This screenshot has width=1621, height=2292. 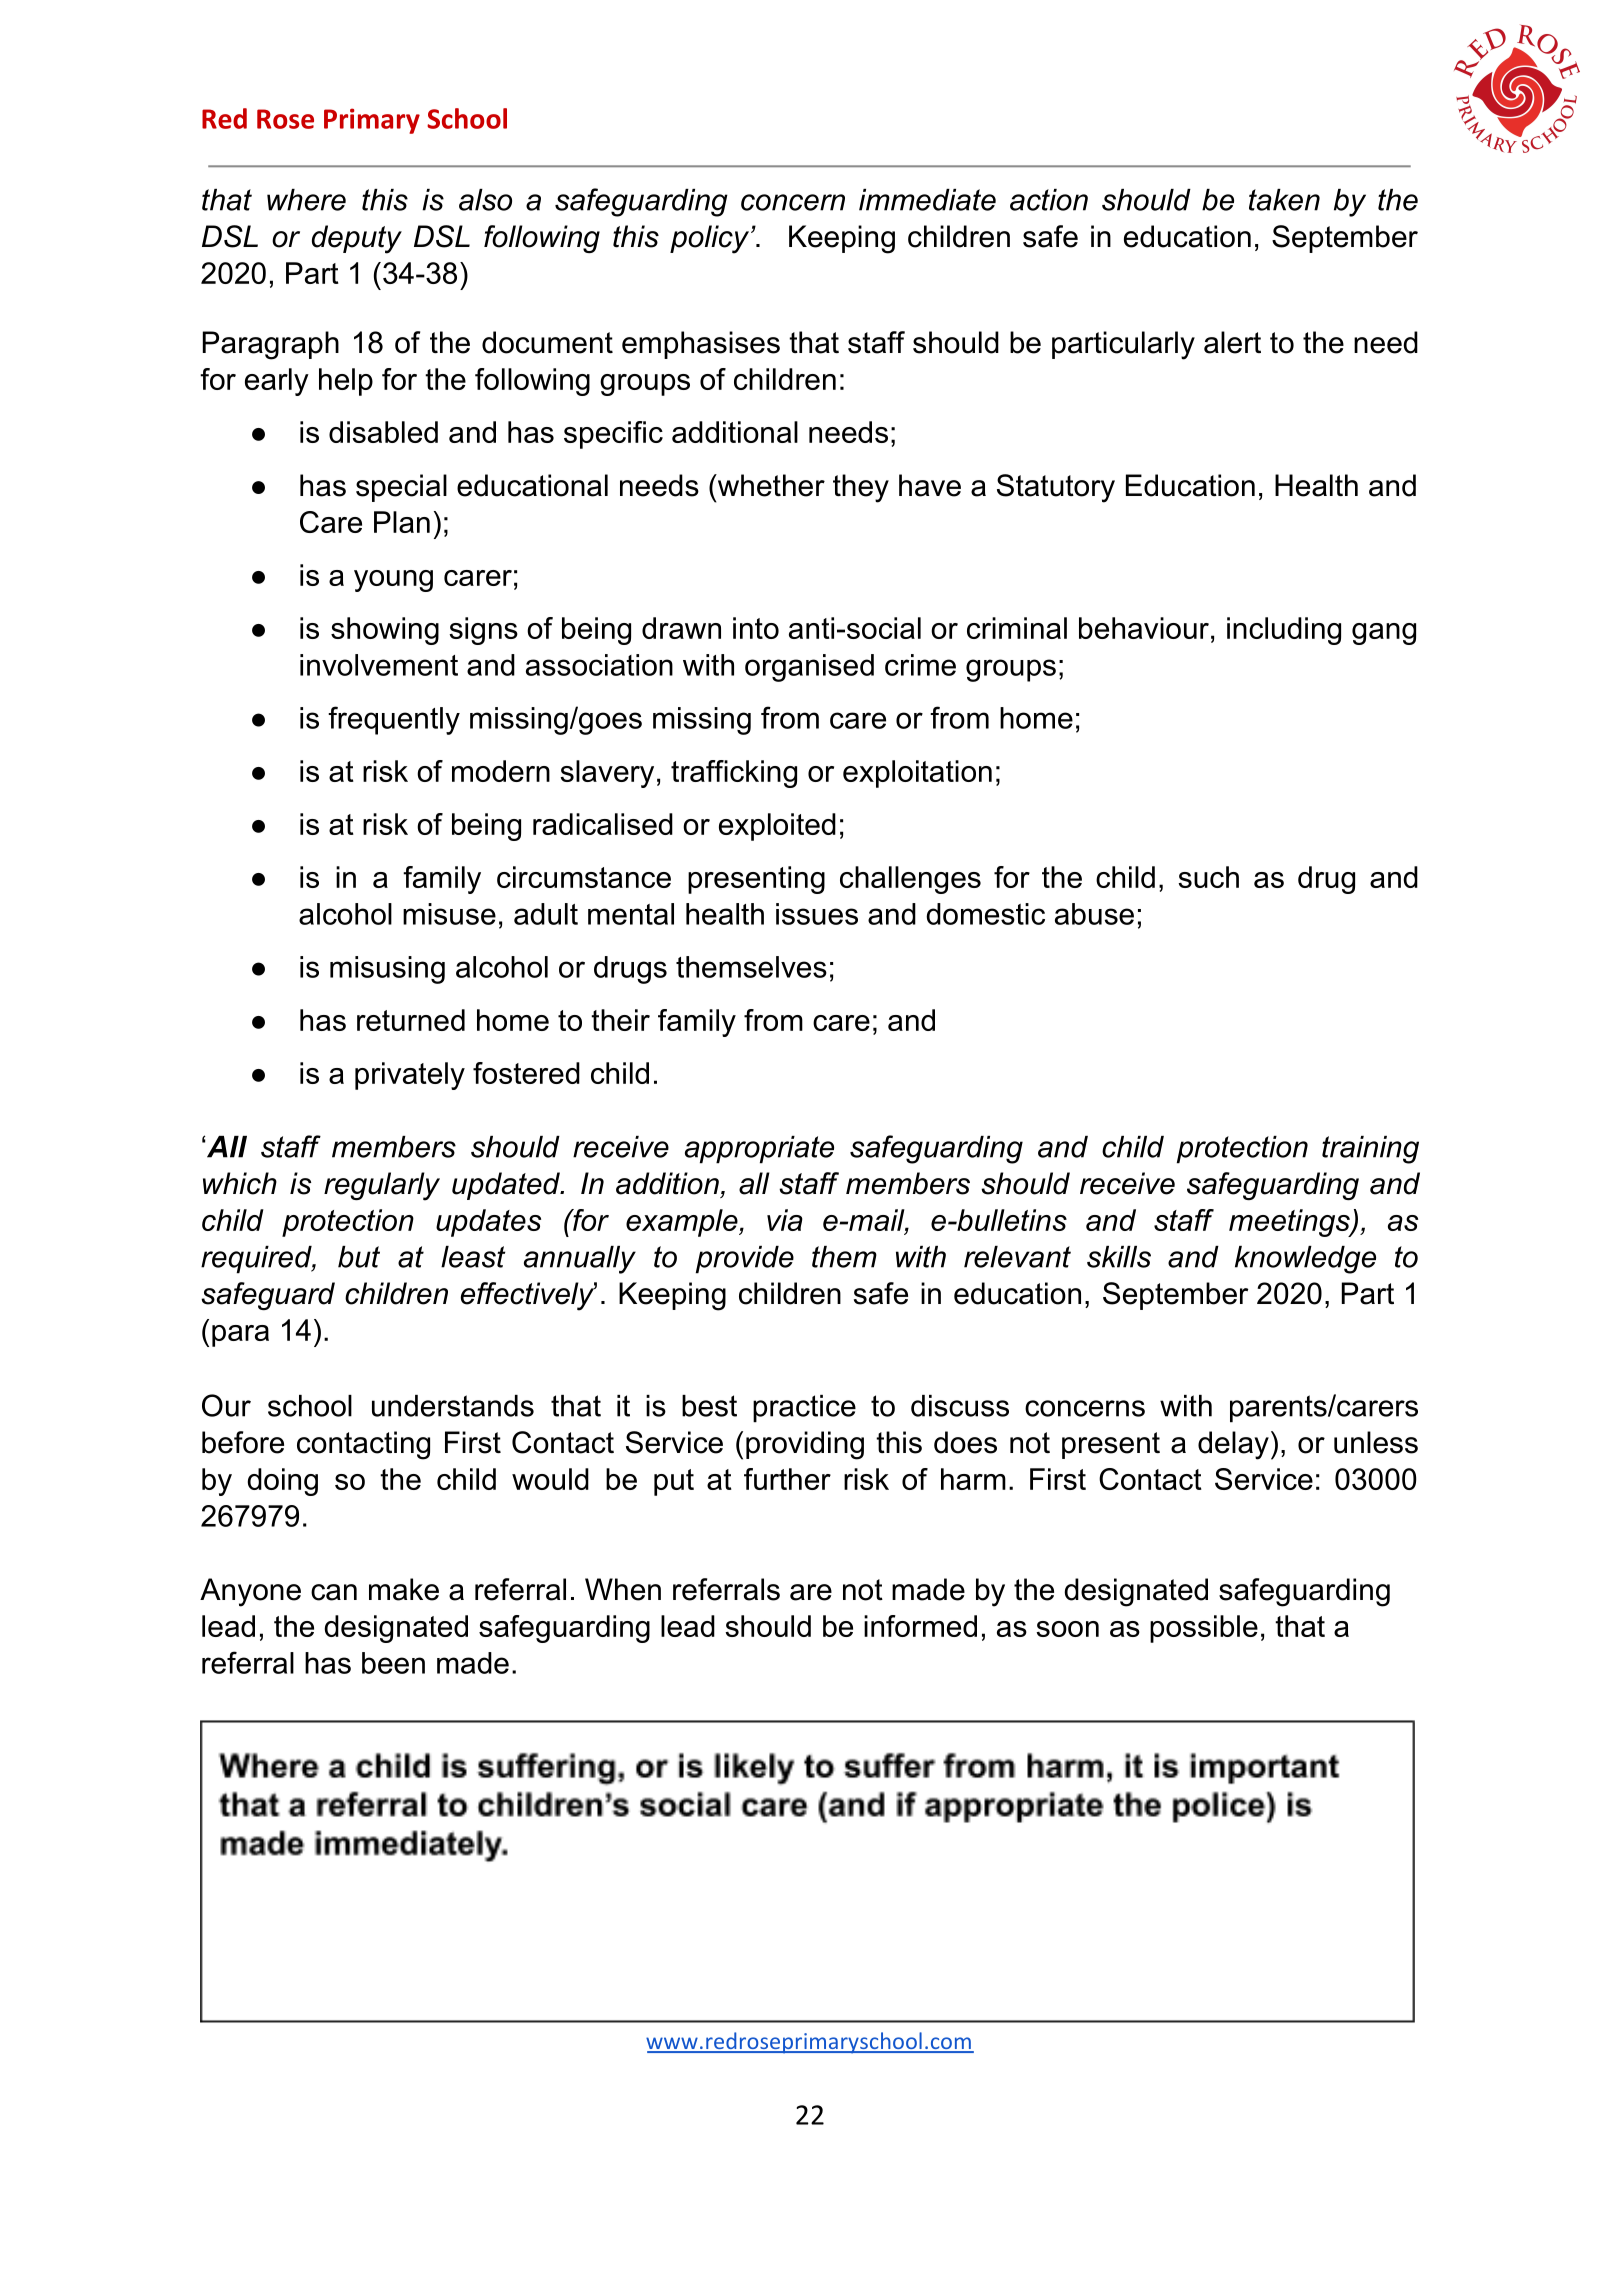 What do you see at coordinates (920, 1626) in the screenshot?
I see `informed` at bounding box center [920, 1626].
